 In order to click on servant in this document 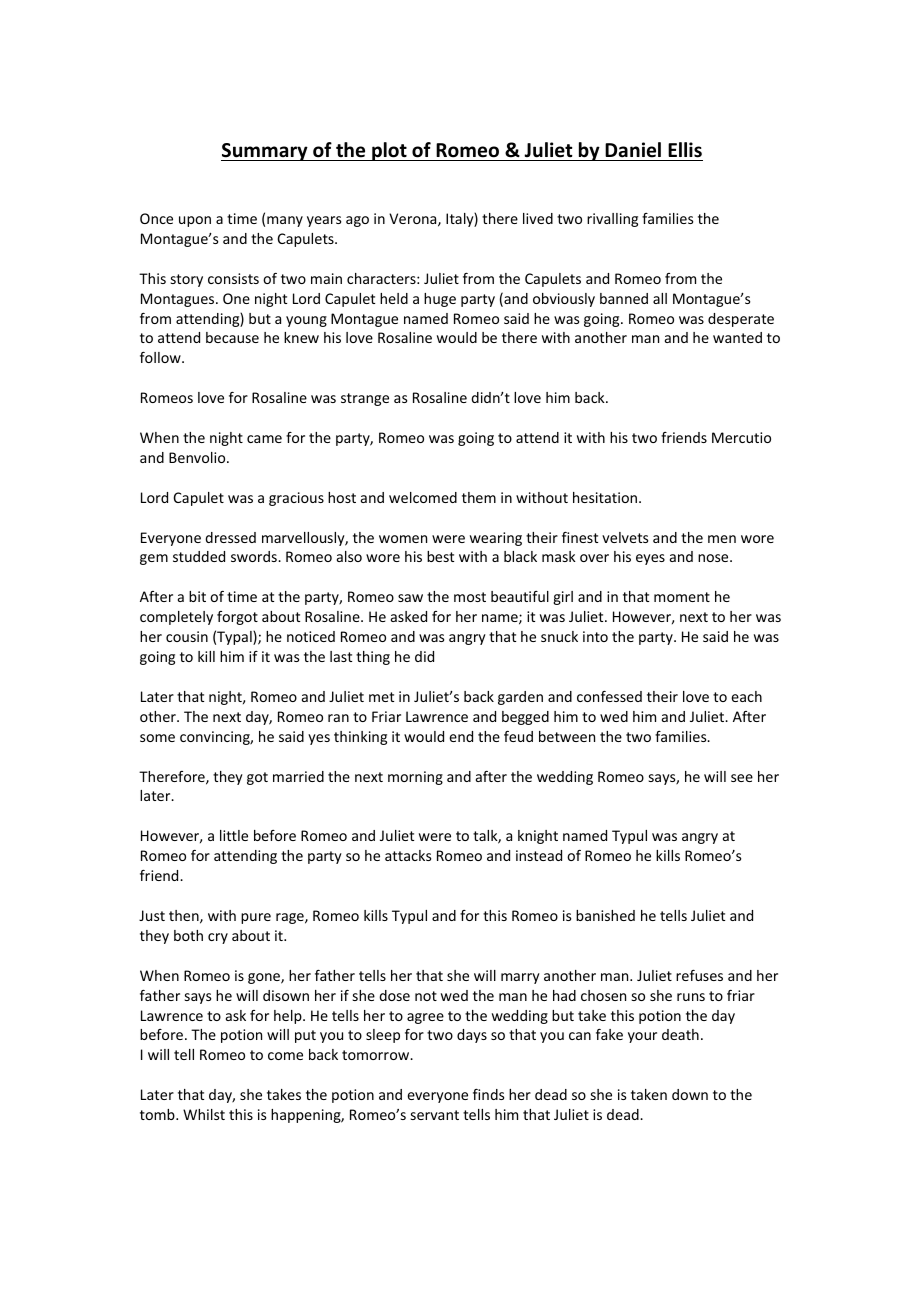, I will do `click(435, 1115)`.
